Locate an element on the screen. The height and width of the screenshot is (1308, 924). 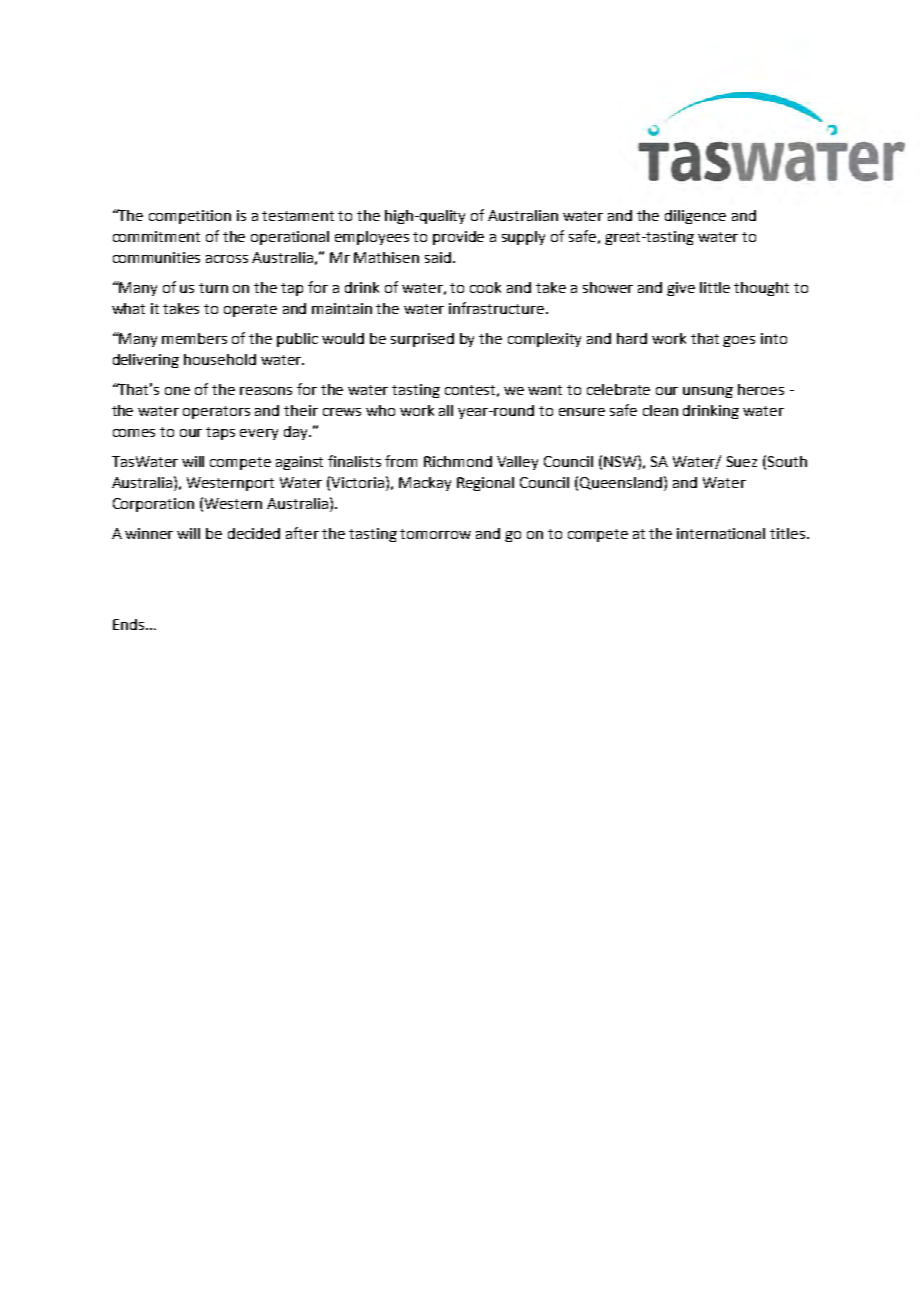
international is located at coordinates (721, 533).
